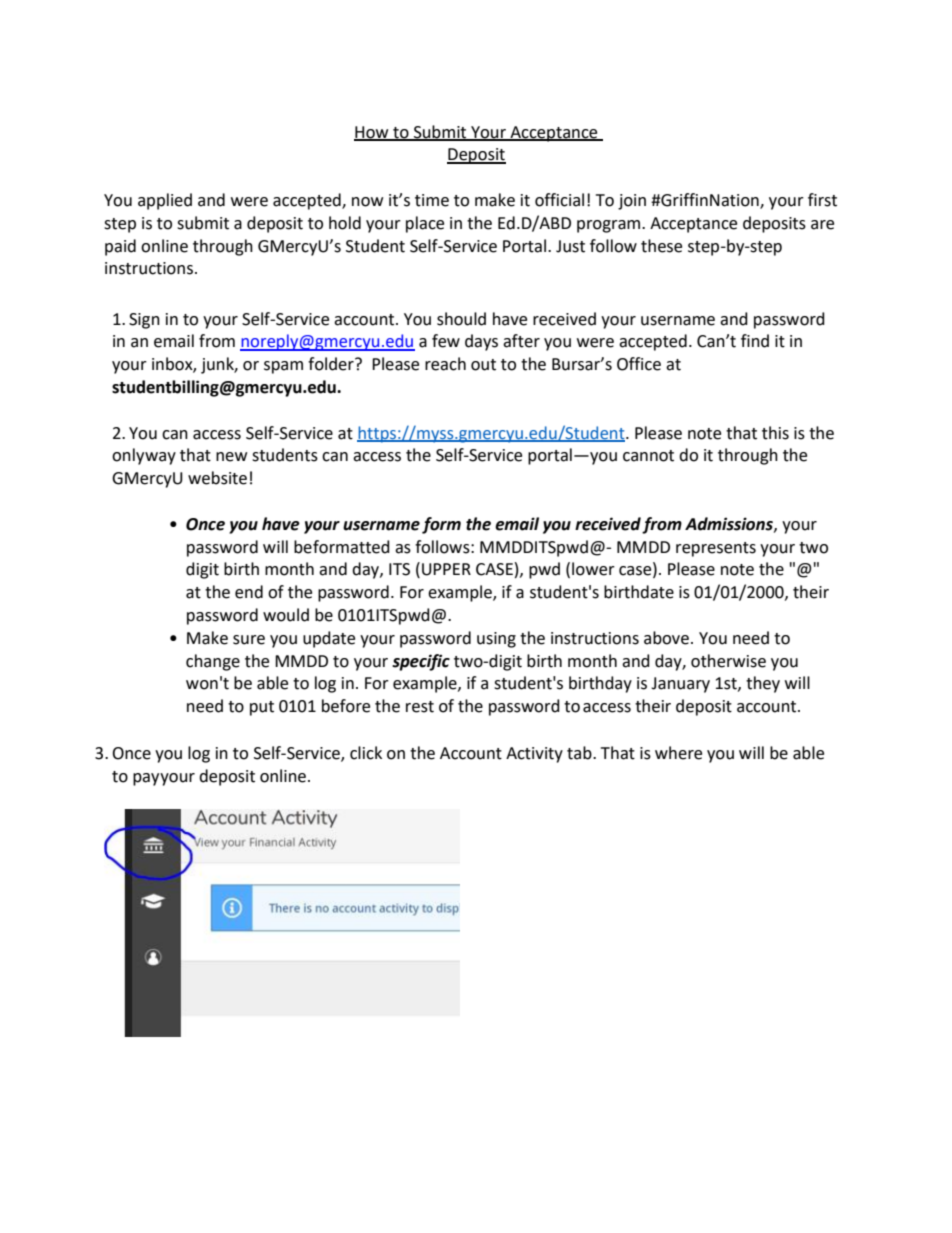 The image size is (952, 1233). Describe the element at coordinates (716, 549) in the document. I see `represents` at that location.
